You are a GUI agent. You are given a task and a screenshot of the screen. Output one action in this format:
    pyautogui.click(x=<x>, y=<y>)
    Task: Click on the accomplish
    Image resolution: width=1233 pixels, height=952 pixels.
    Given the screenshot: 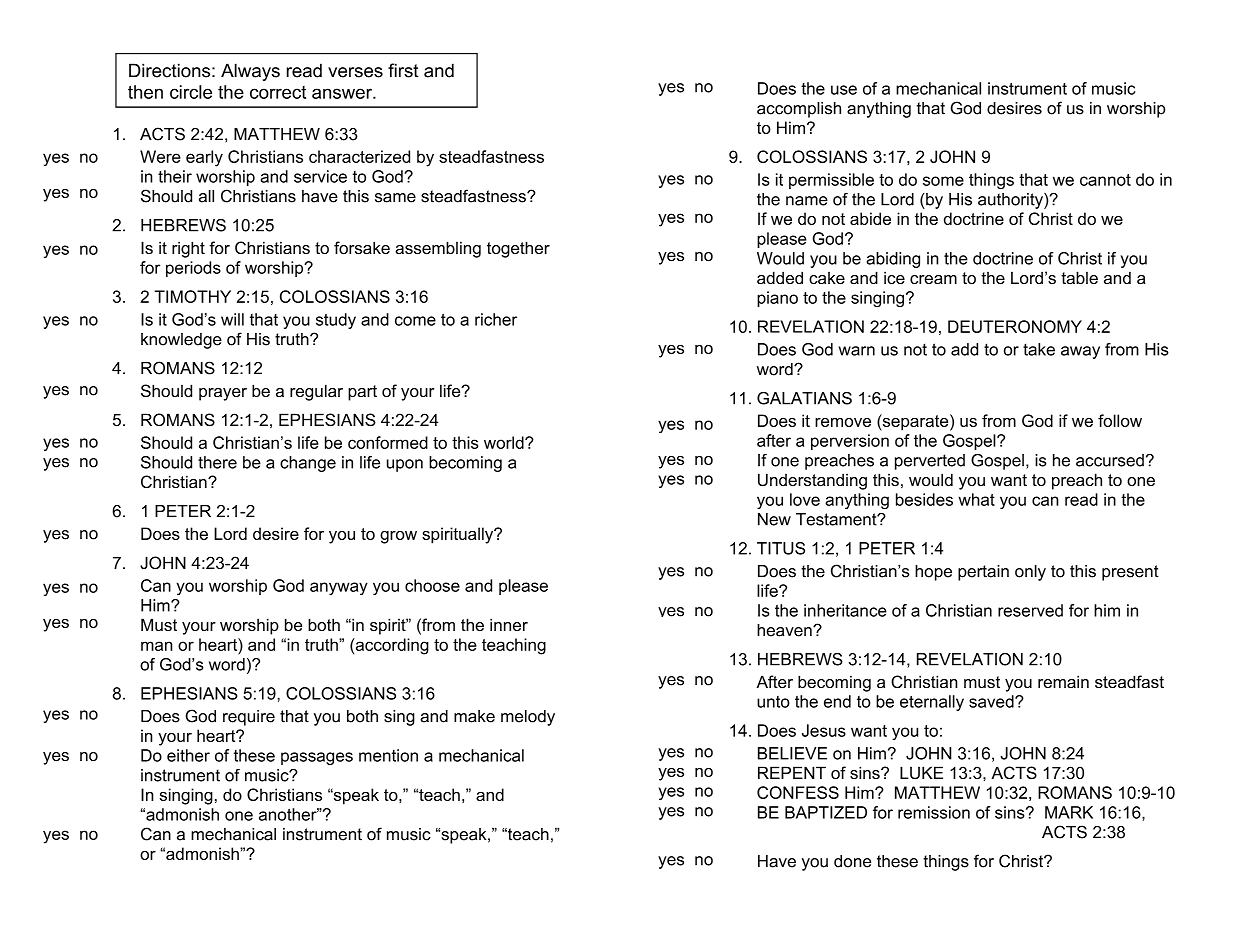 What is the action you would take?
    pyautogui.click(x=799, y=110)
